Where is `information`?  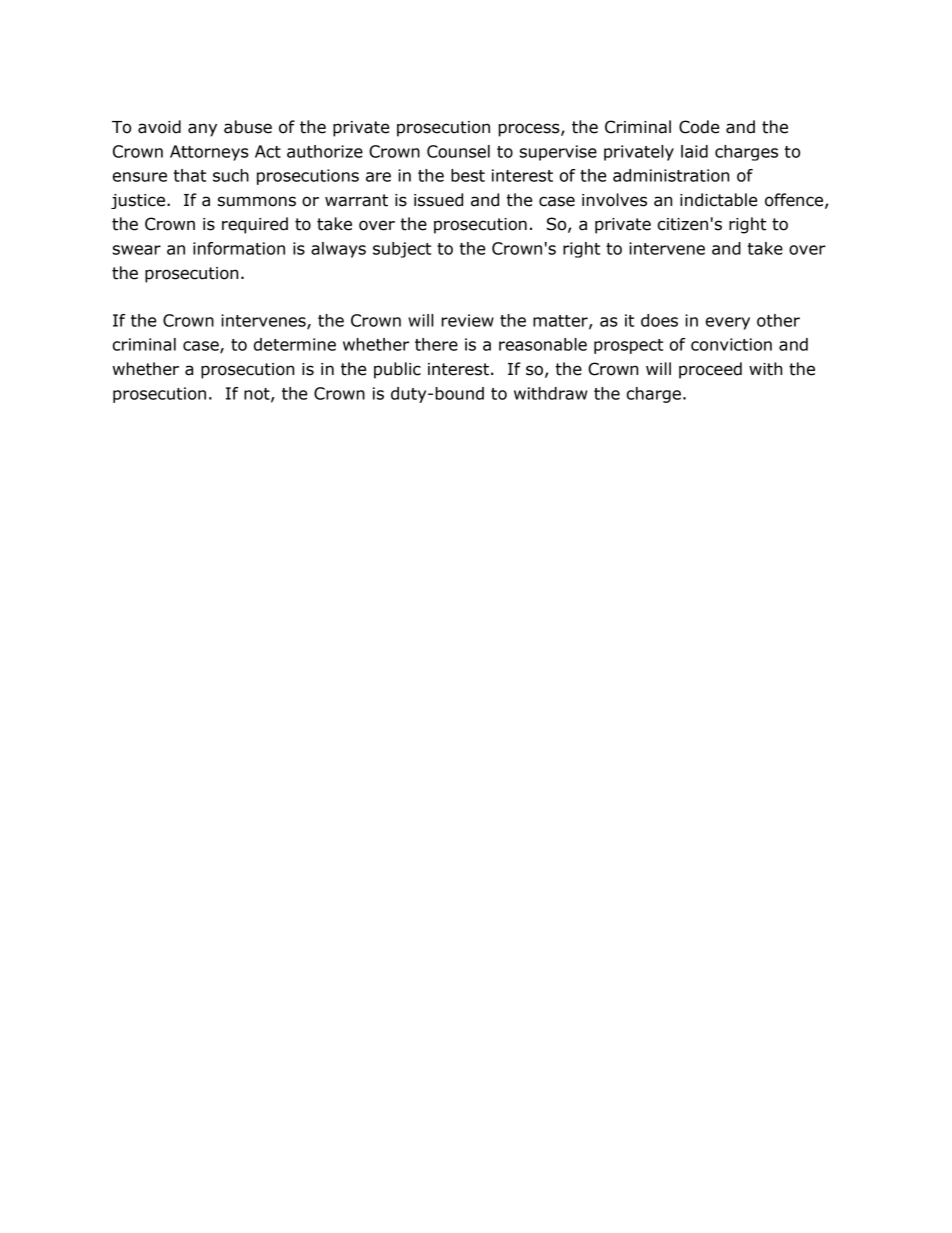 information is located at coordinates (239, 248).
